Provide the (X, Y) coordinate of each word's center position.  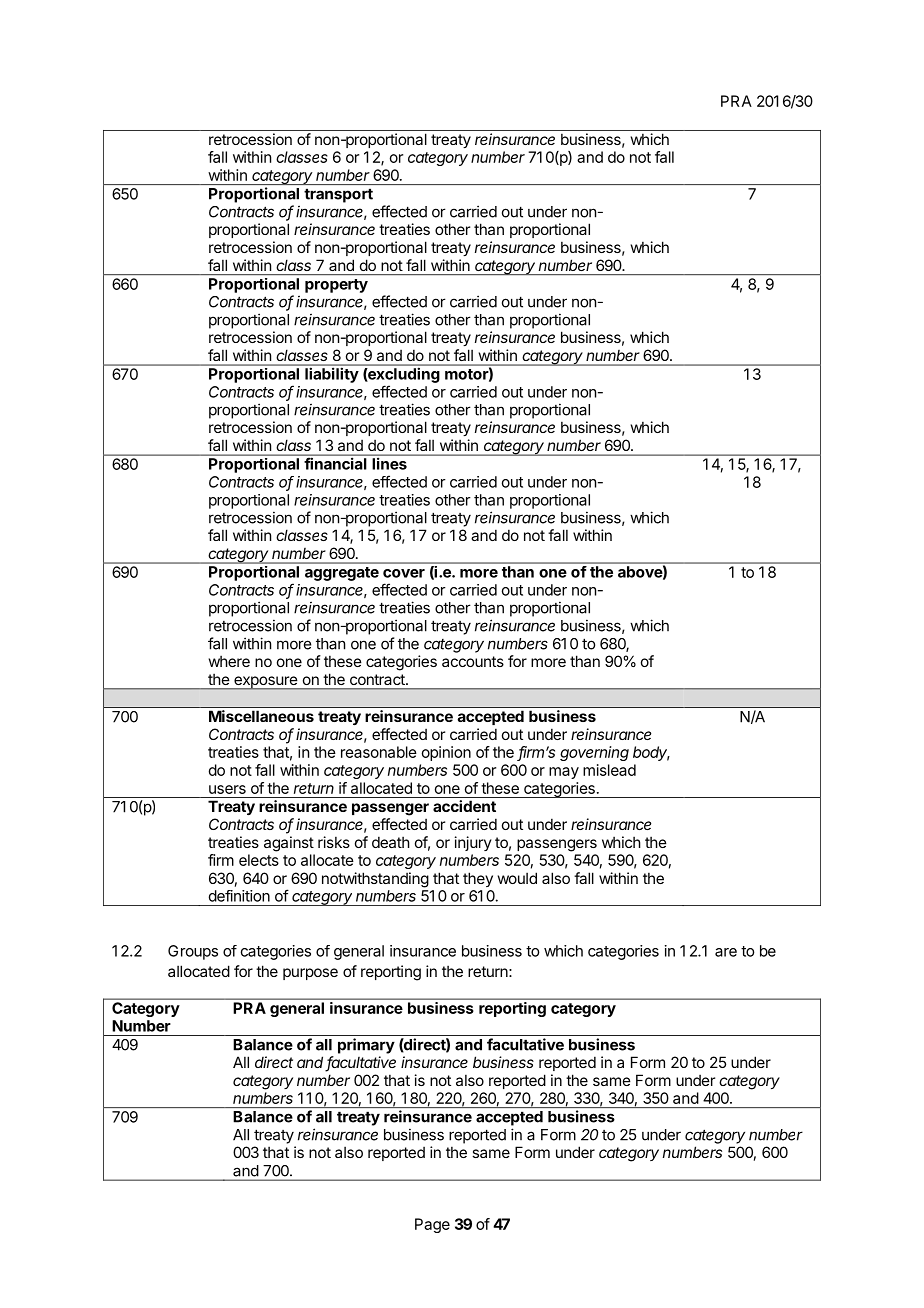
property (336, 286)
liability (331, 375)
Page (432, 1225)
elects (259, 860)
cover (404, 573)
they (478, 879)
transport (338, 196)
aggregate (342, 574)
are (726, 952)
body (651, 753)
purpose (310, 974)
